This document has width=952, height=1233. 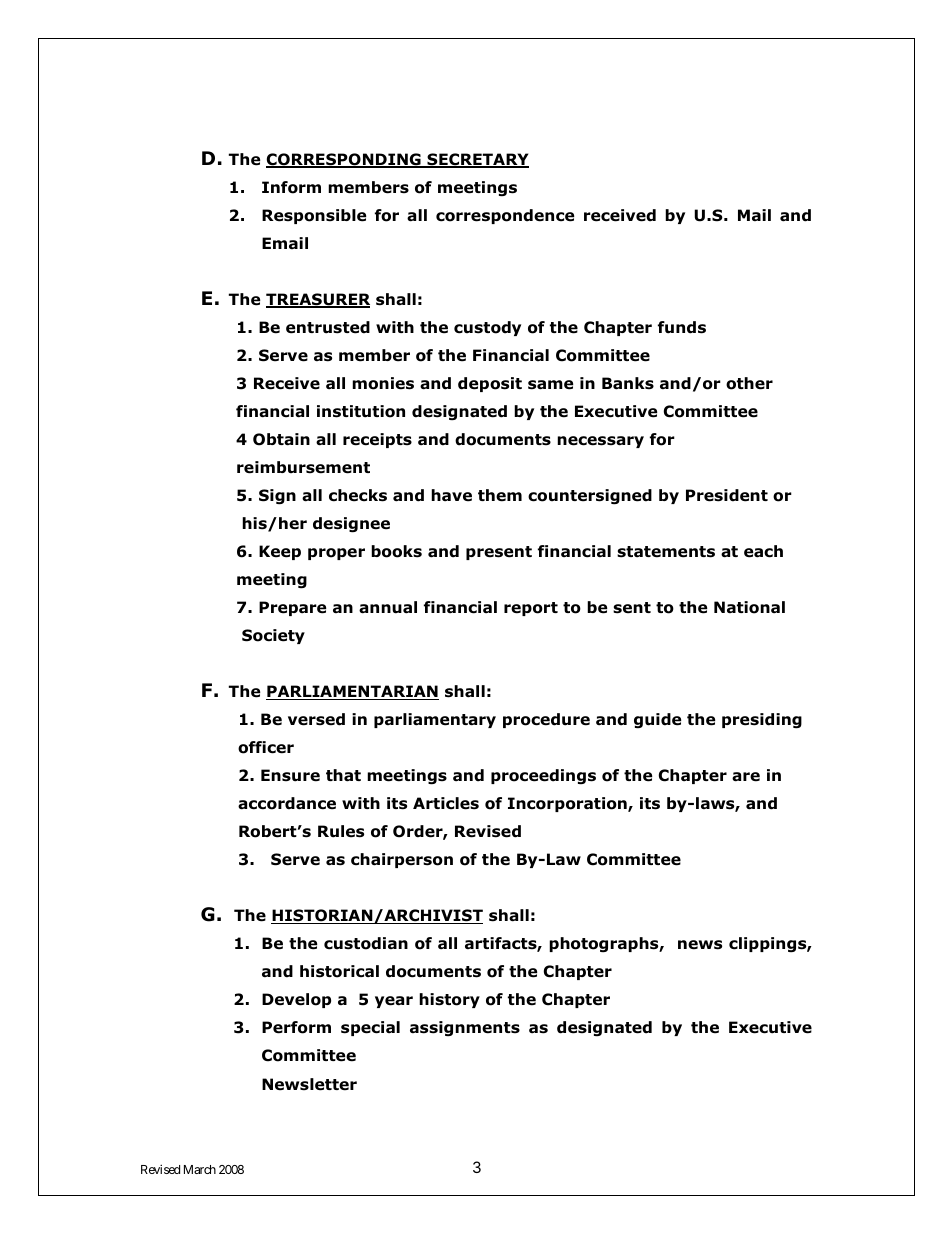 I want to click on Obtain, so click(x=281, y=439).
